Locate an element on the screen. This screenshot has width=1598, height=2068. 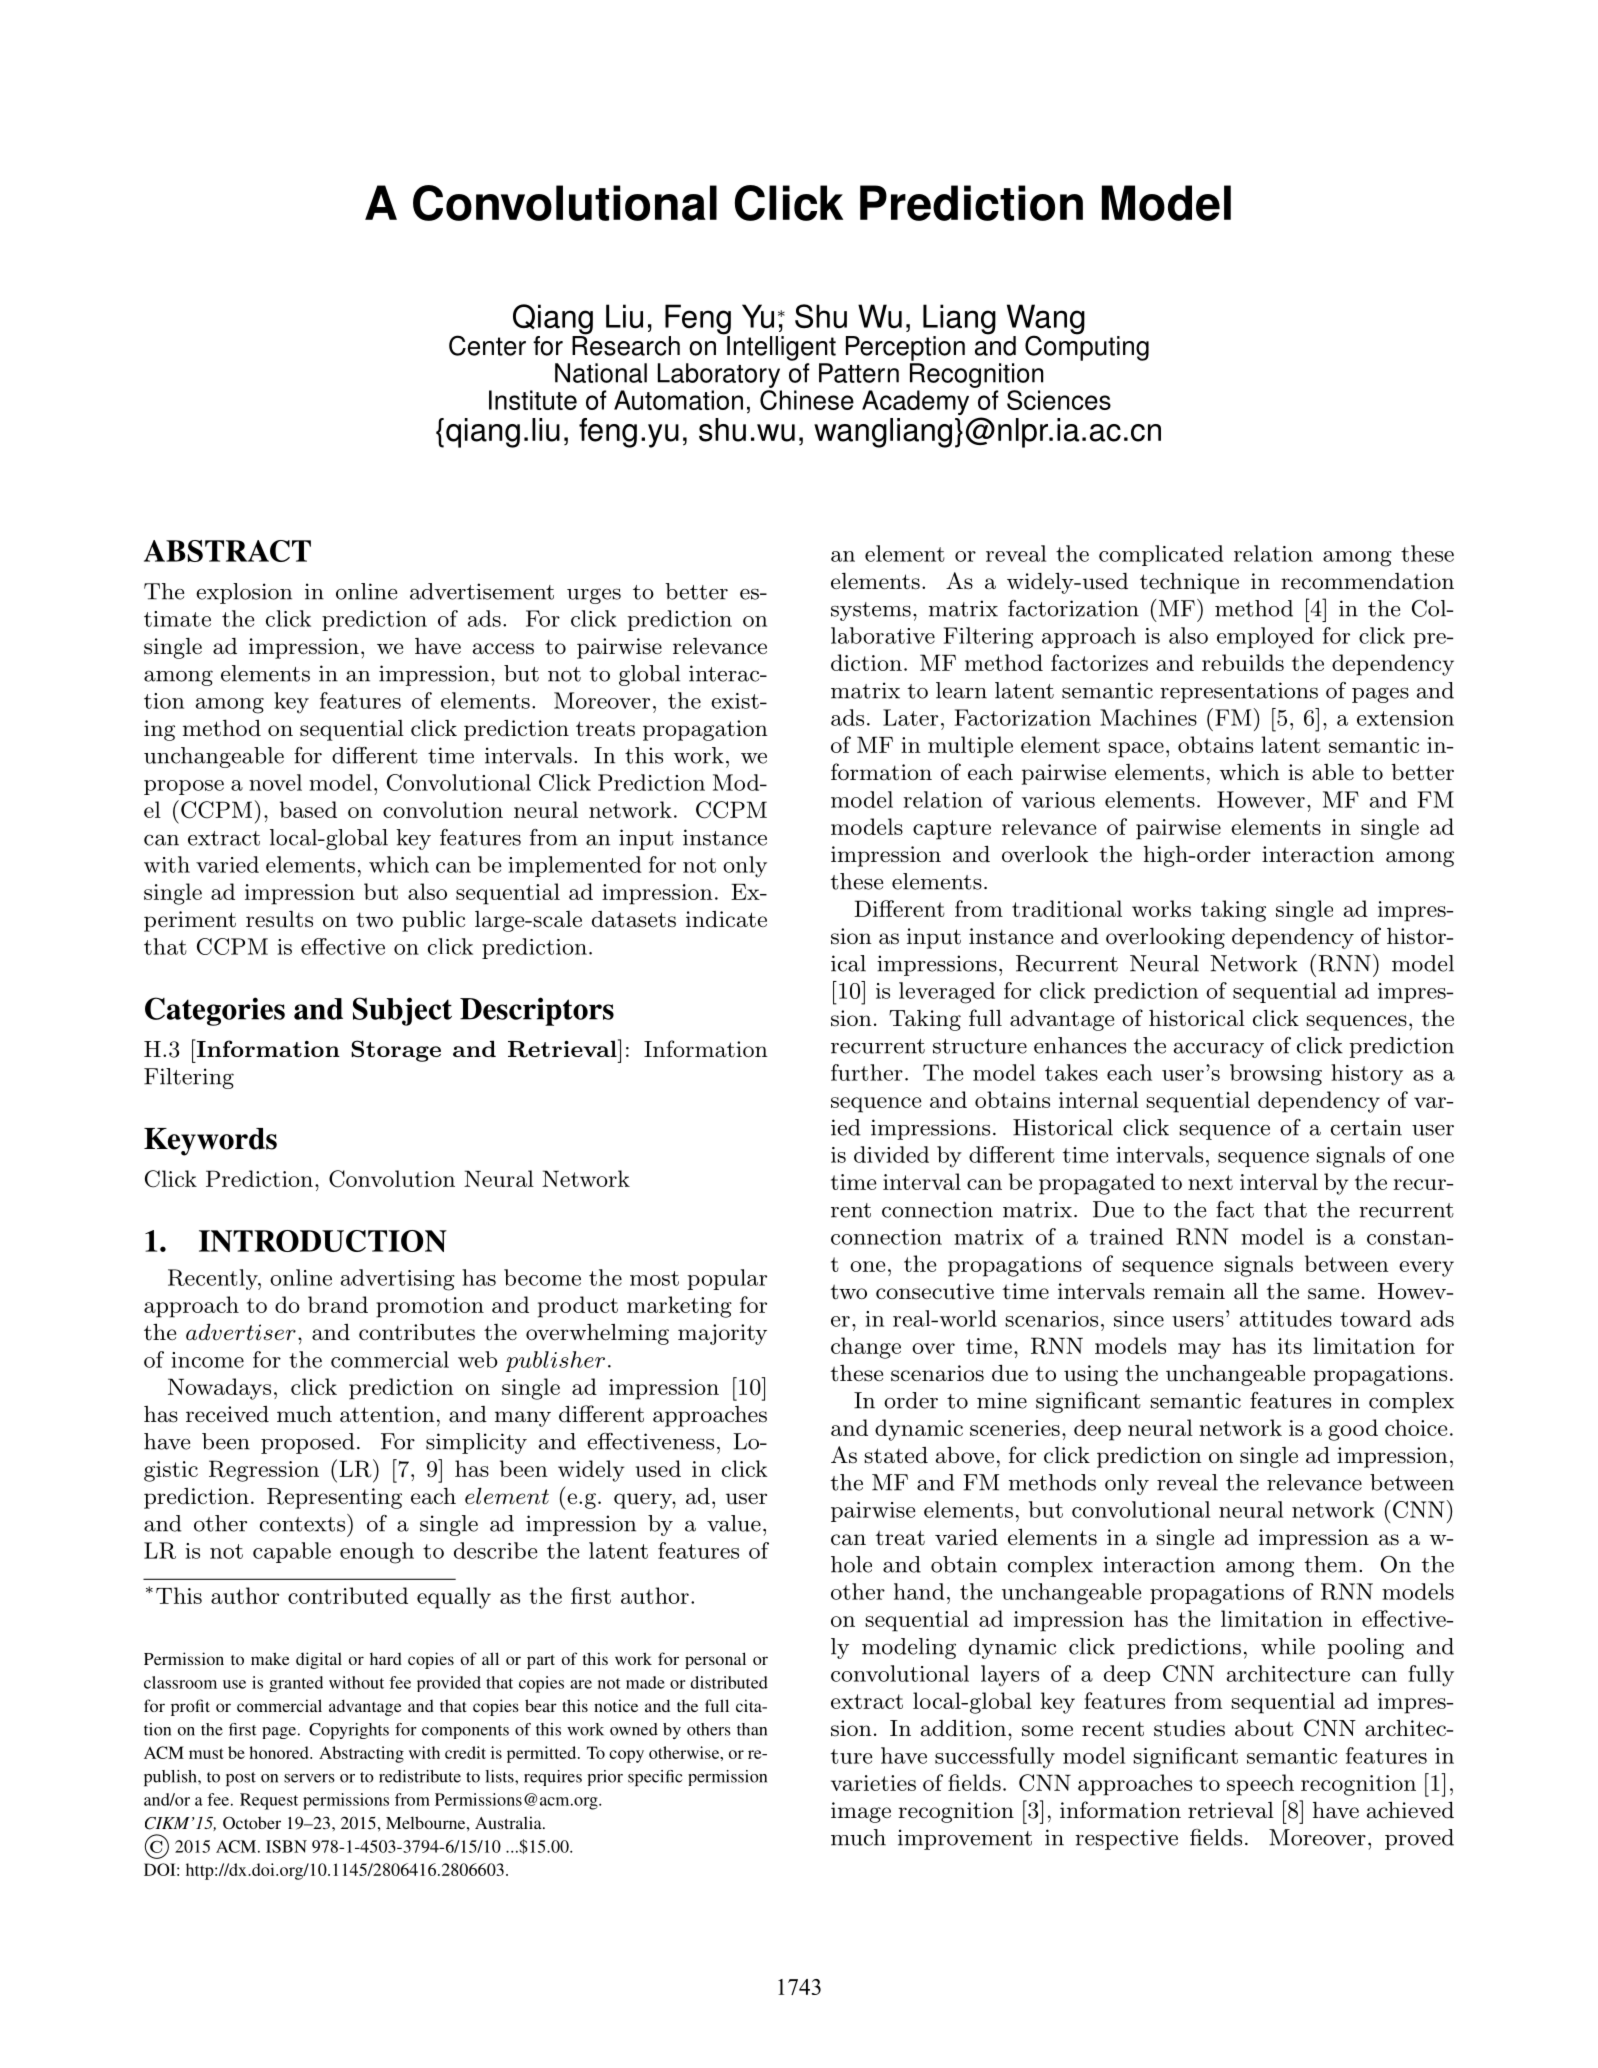
Center is located at coordinates (487, 345).
